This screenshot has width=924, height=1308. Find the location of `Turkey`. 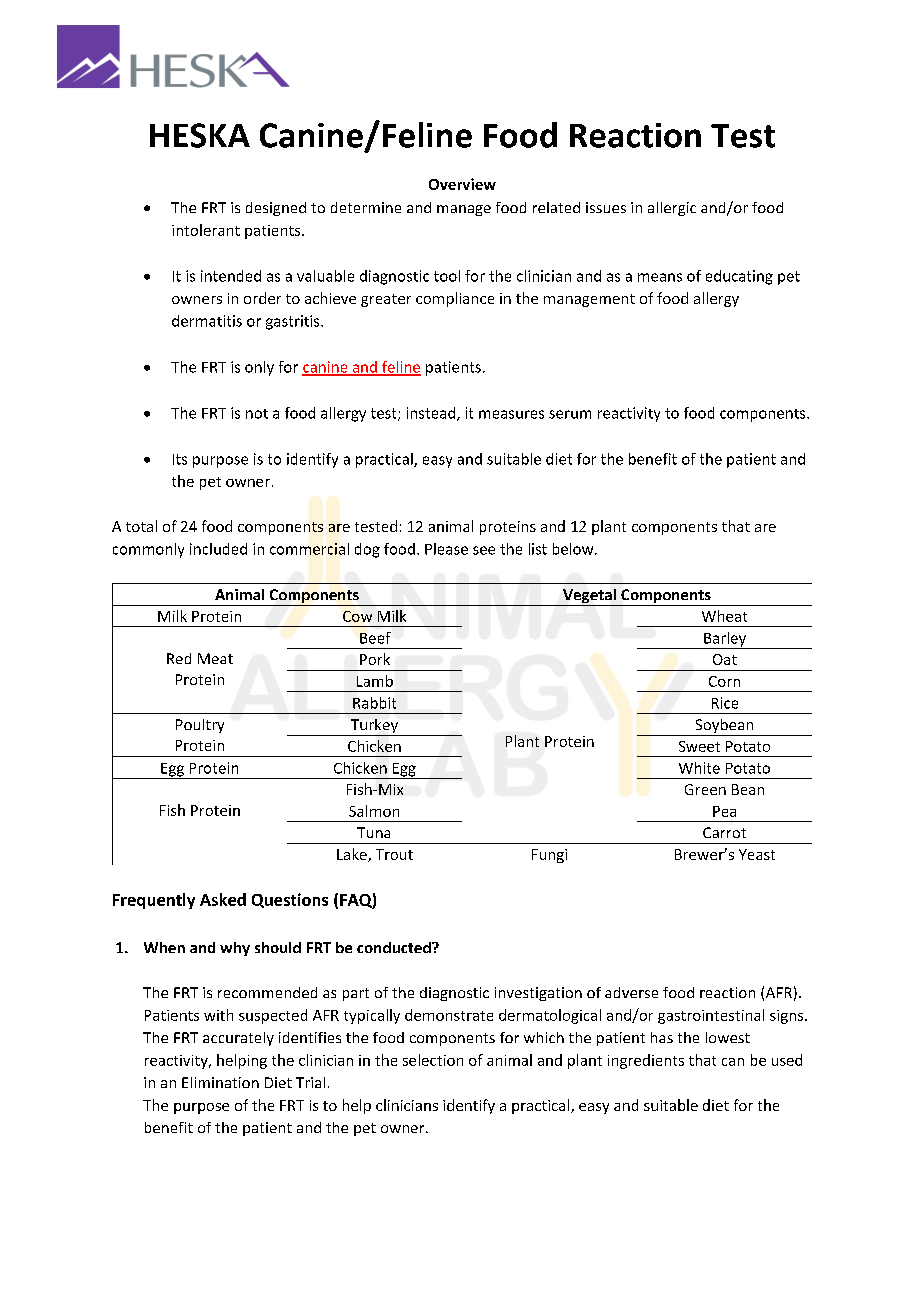

Turkey is located at coordinates (374, 727).
